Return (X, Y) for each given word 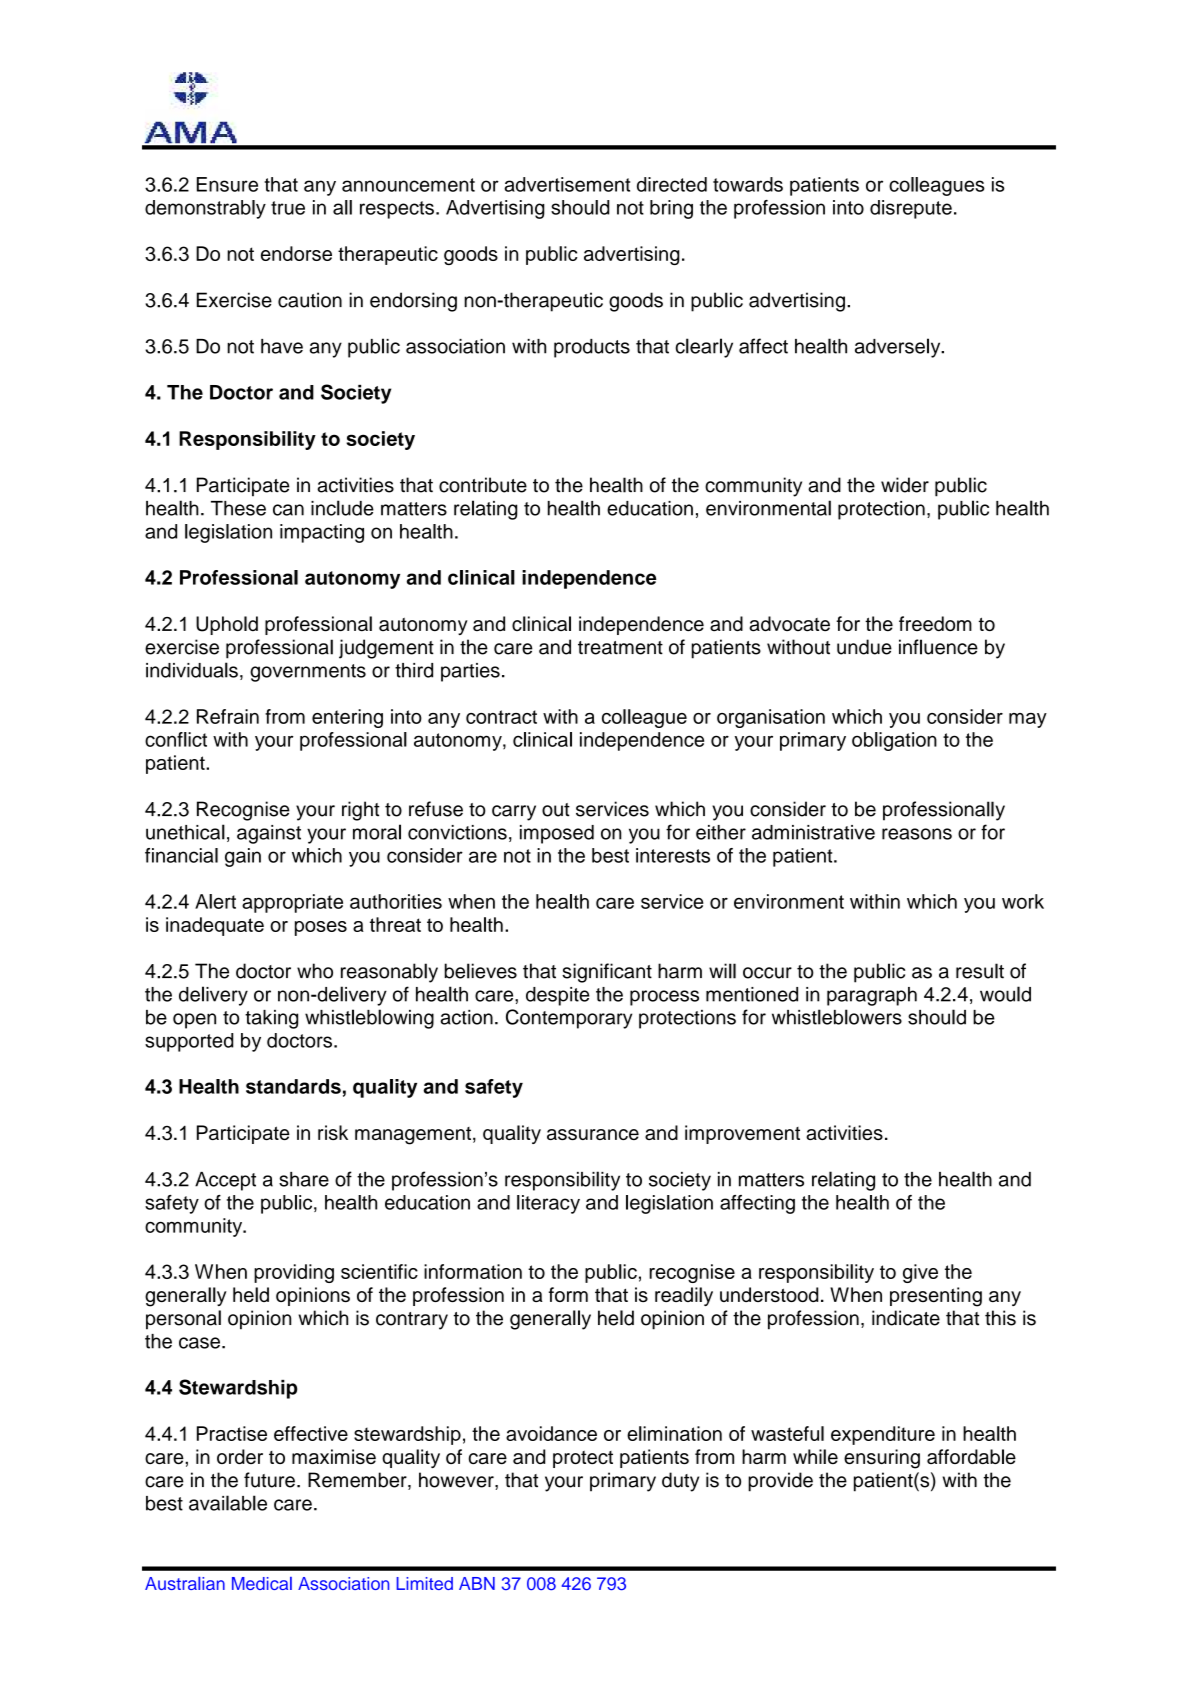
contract (501, 717)
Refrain (228, 716)
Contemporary (569, 1019)
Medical (262, 1583)
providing (294, 1273)
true (288, 208)
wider (905, 485)
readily (684, 1296)
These (238, 508)
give (920, 1273)
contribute (483, 485)
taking (271, 1019)
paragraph (872, 996)
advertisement (567, 184)
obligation (894, 741)
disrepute (911, 209)
